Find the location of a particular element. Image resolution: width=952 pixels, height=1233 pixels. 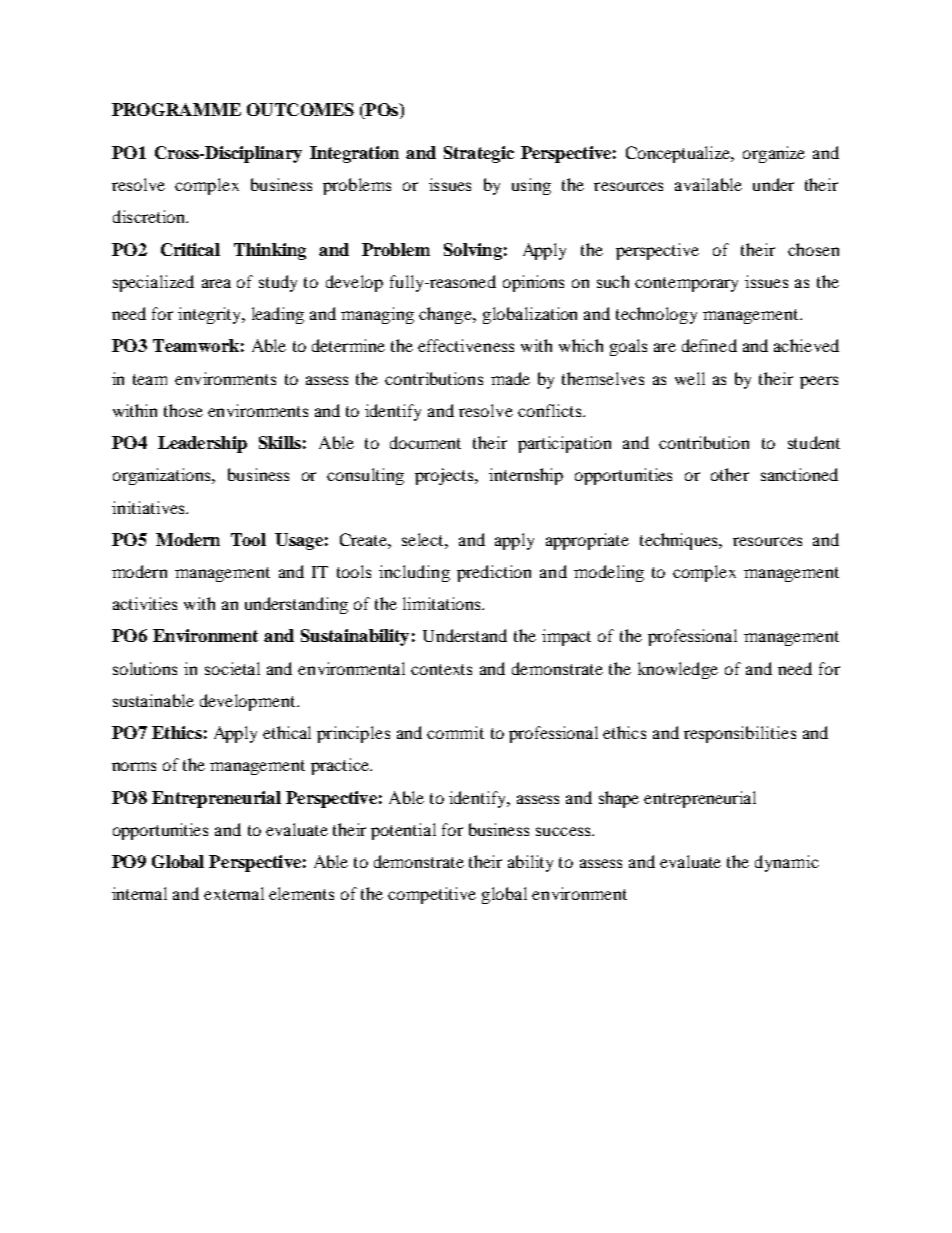

projects is located at coordinates (446, 476).
